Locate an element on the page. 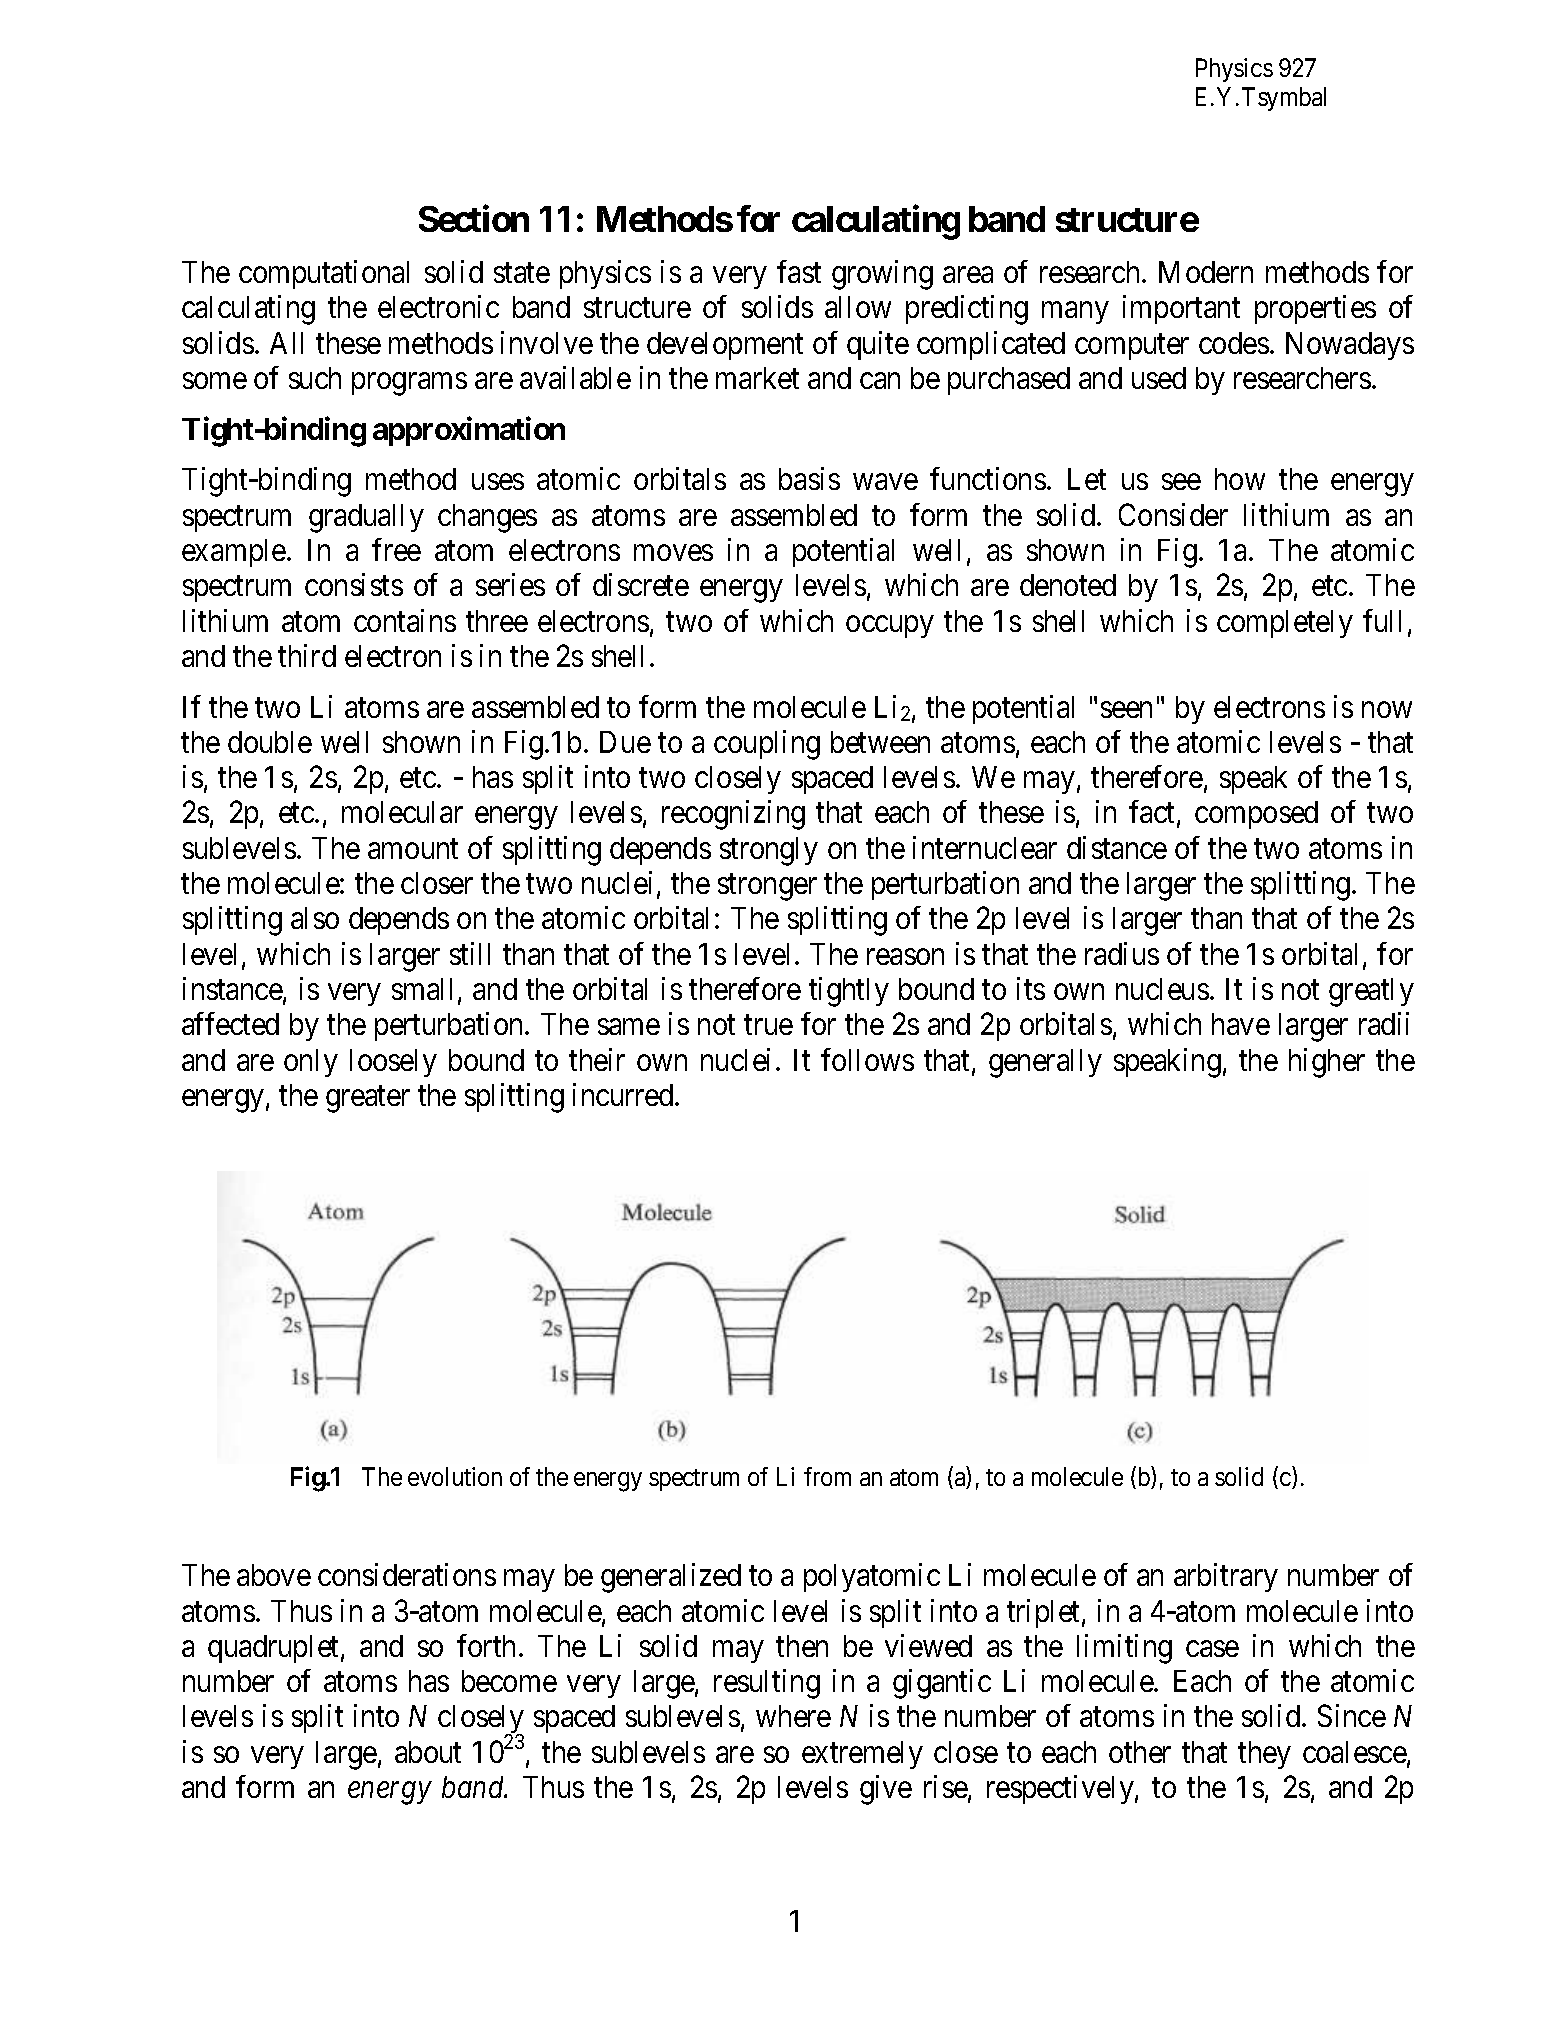  Modern is located at coordinates (1206, 272).
